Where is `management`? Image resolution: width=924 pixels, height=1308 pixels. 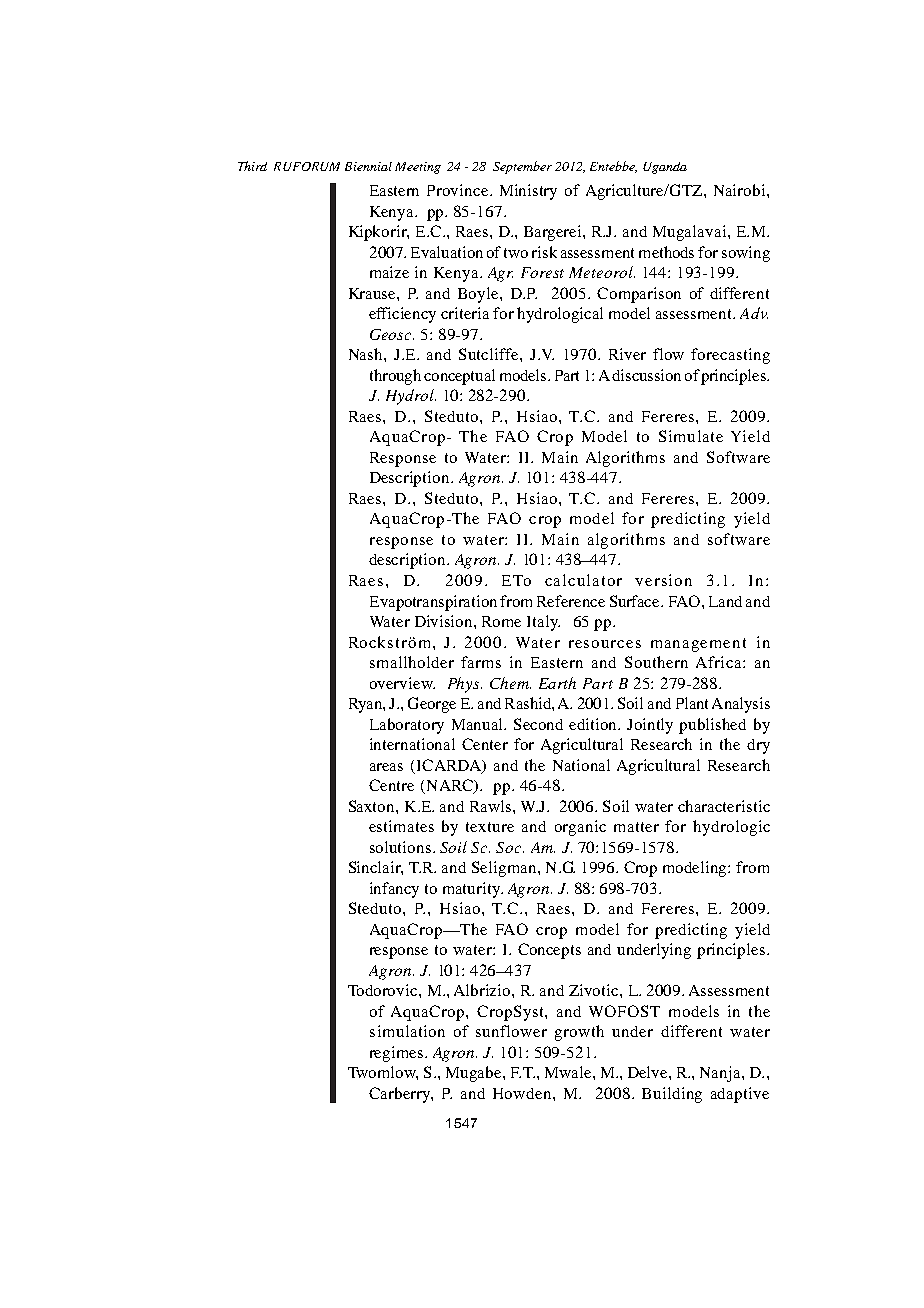 management is located at coordinates (698, 645).
